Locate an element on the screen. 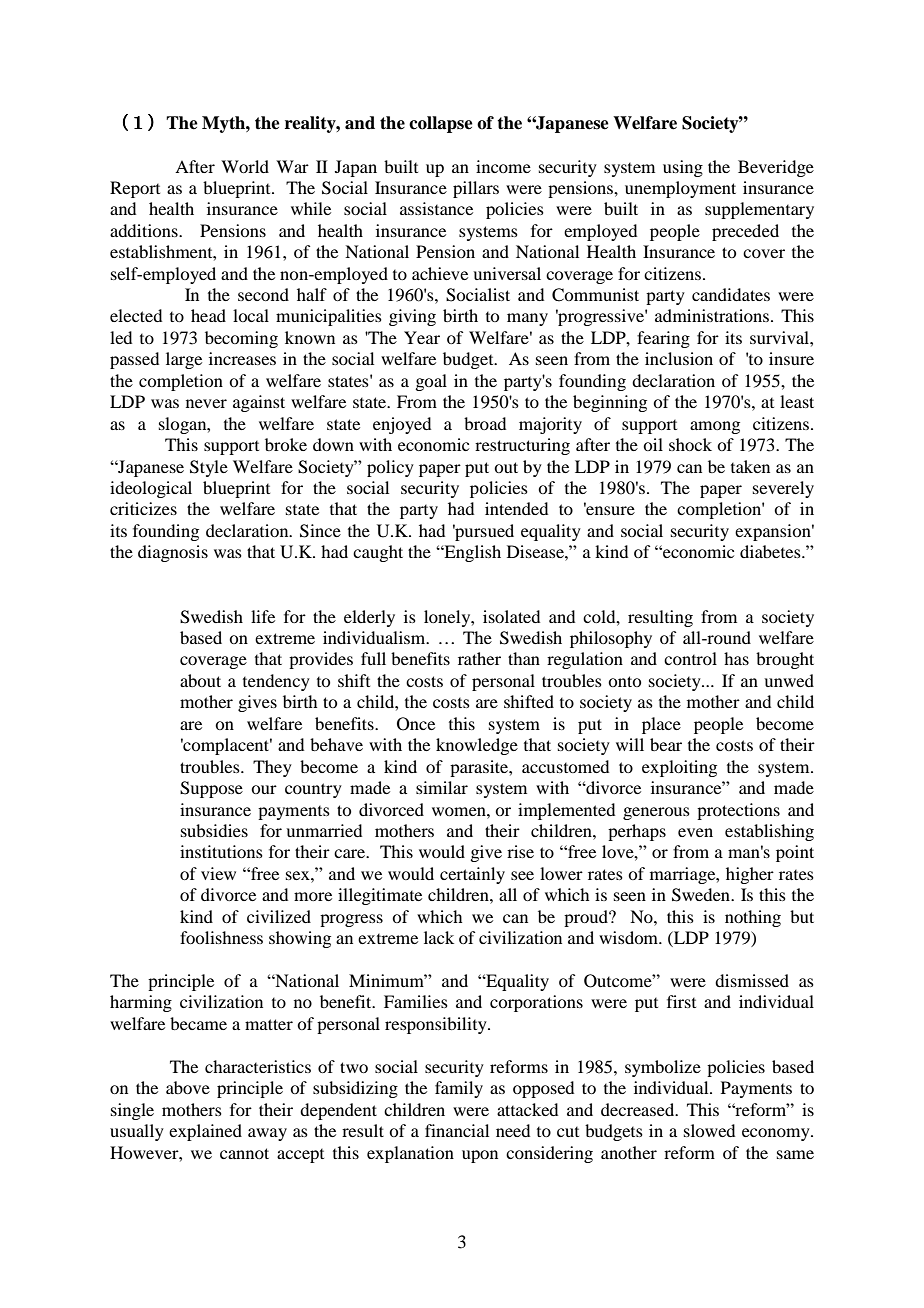 The image size is (924, 1308). certainly is located at coordinates (472, 875).
